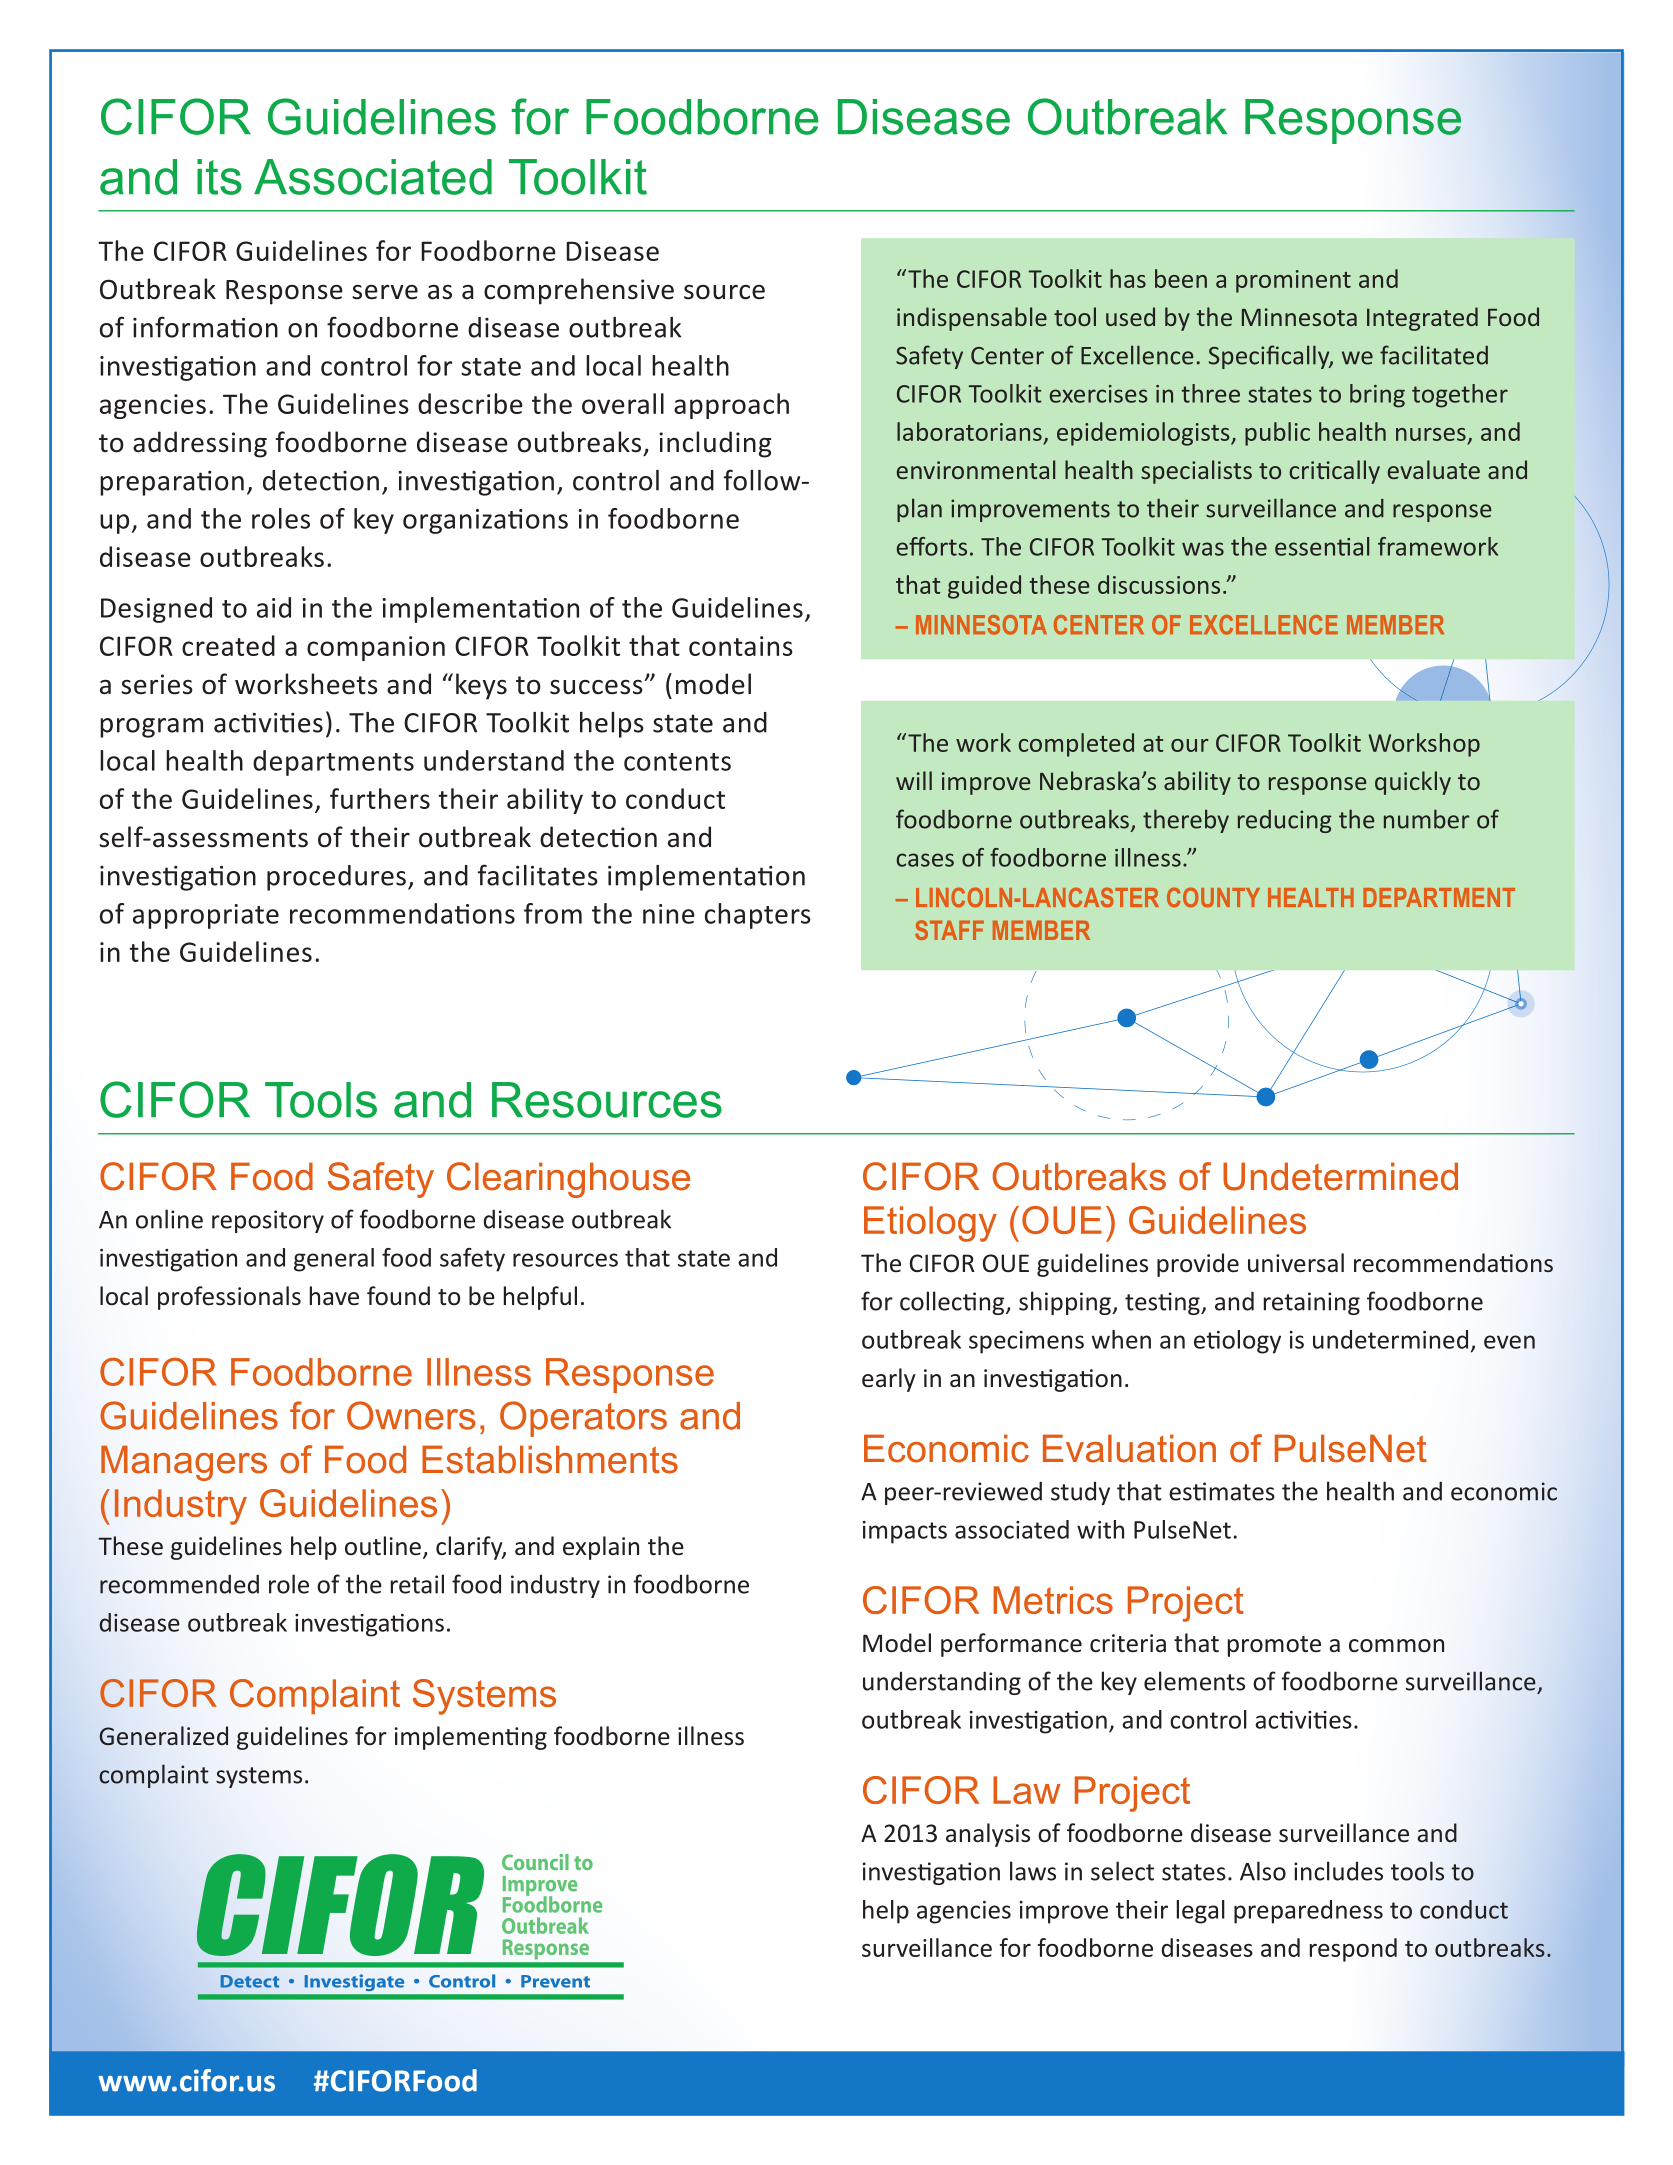 This image has width=1673, height=2165. What do you see at coordinates (385, 292) in the image?
I see `serve` at bounding box center [385, 292].
